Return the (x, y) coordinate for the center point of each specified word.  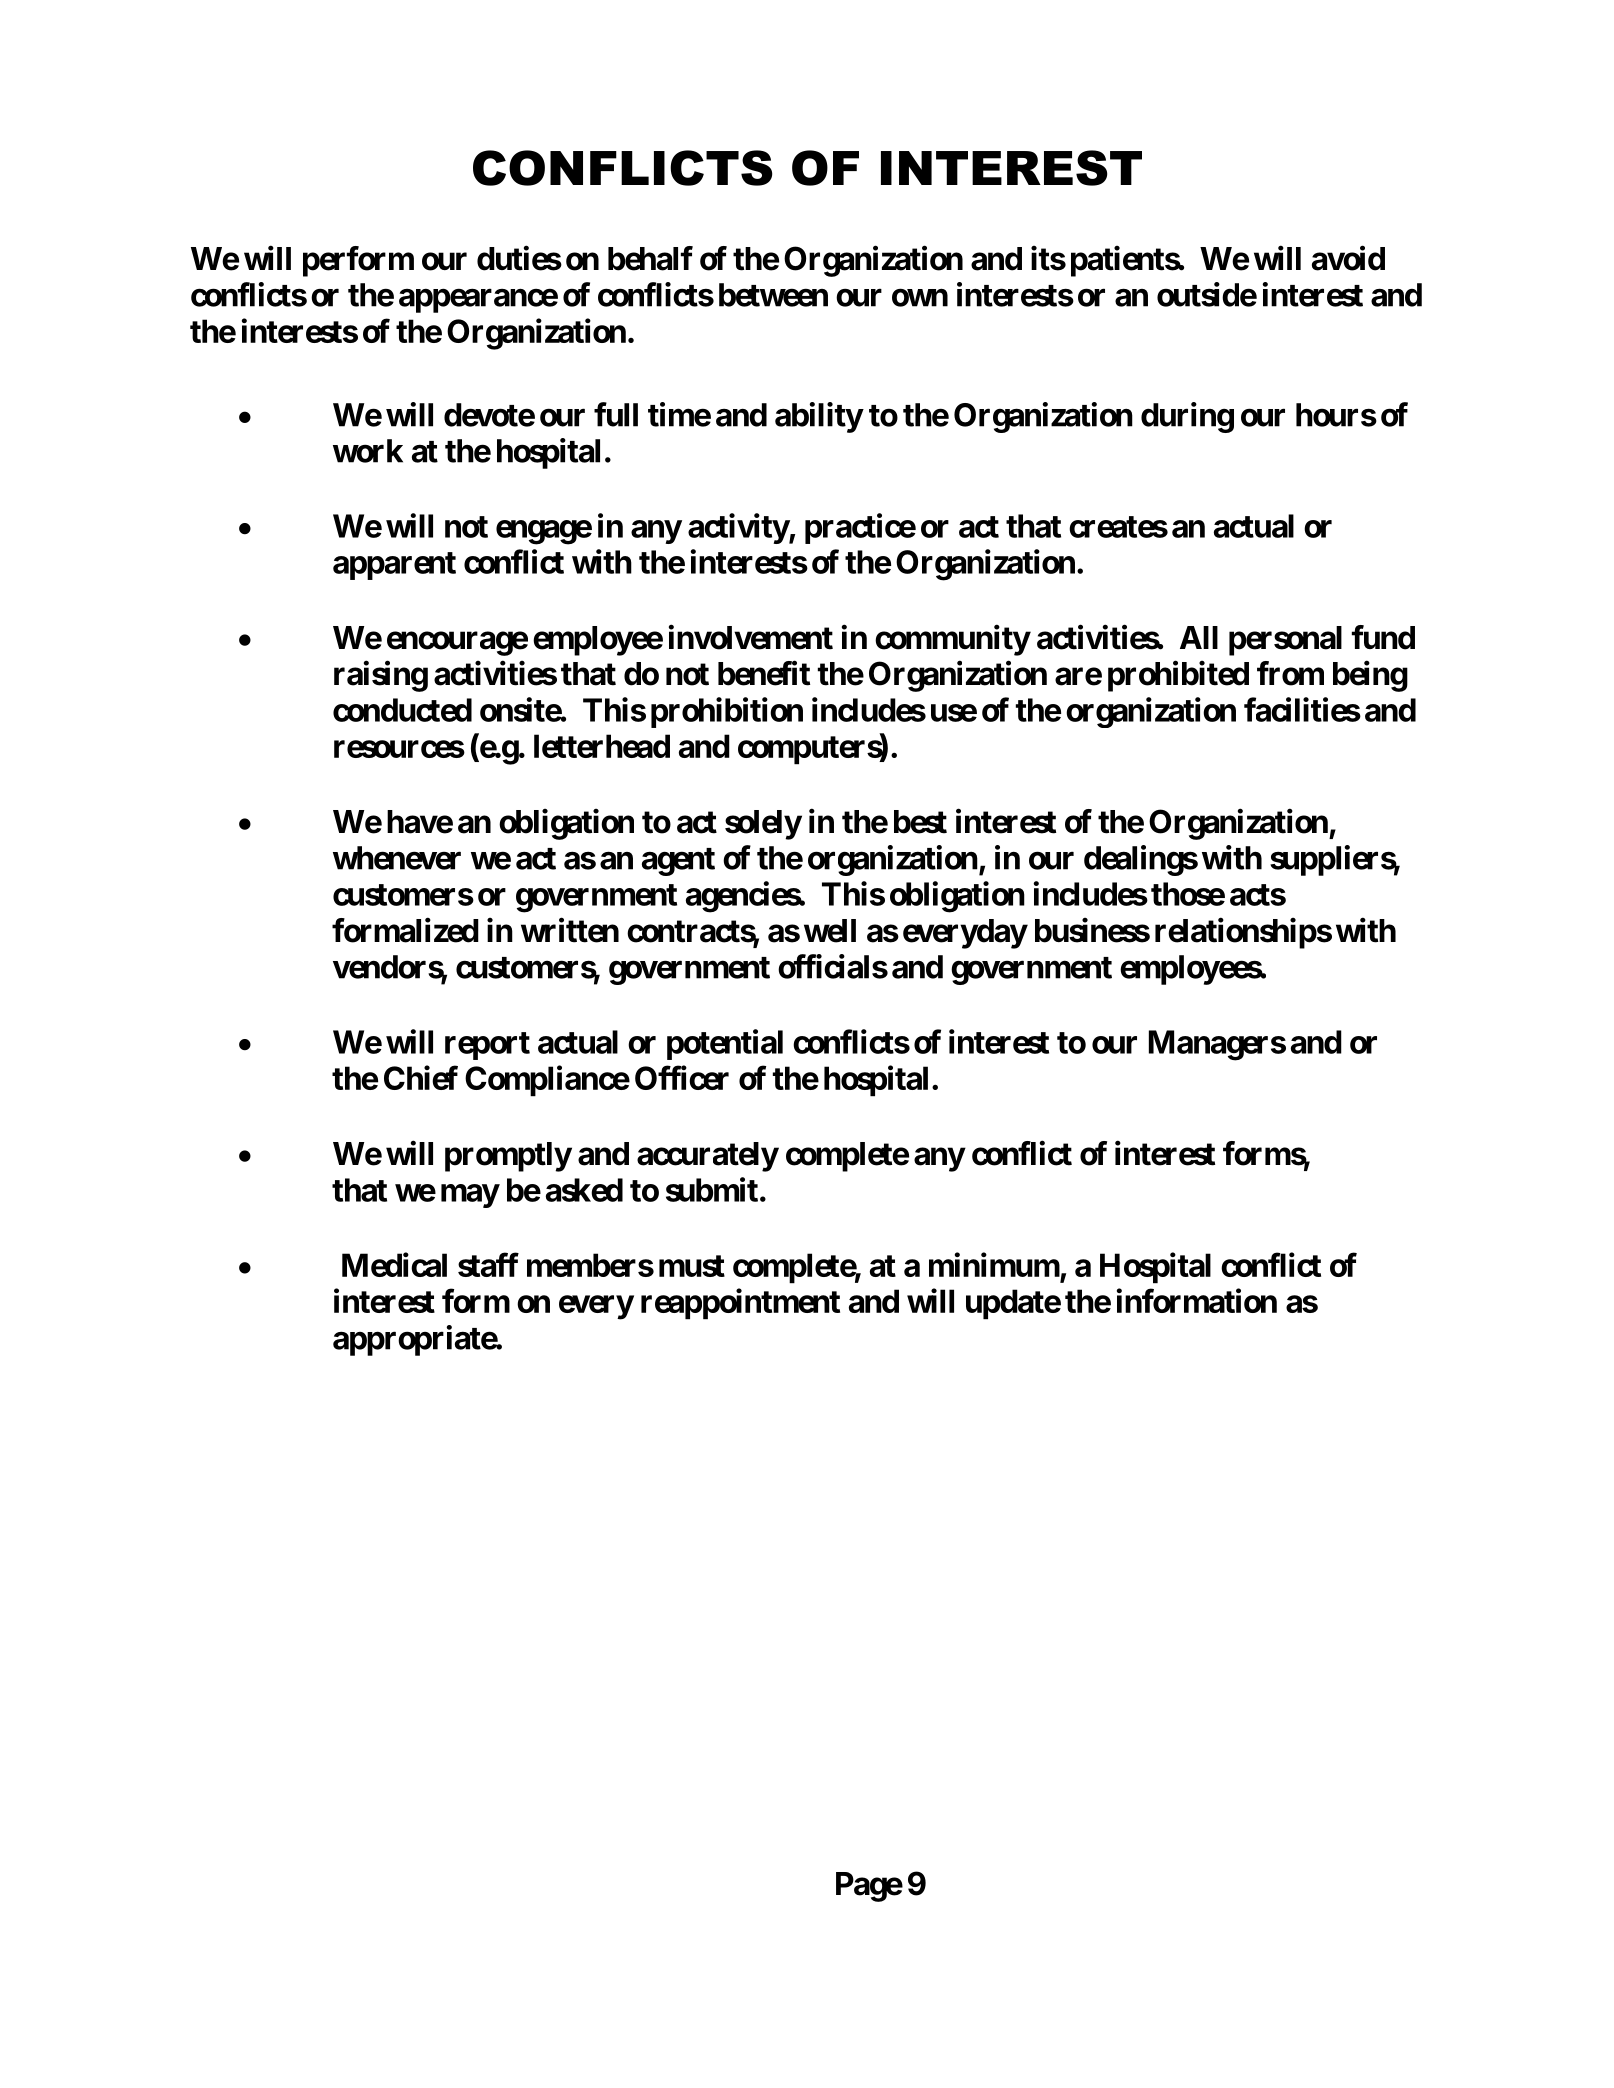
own (920, 298)
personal (1285, 641)
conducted (402, 710)
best (920, 822)
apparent (394, 566)
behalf (650, 258)
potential (725, 1044)
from (1290, 673)
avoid (1348, 258)
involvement (751, 637)
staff (488, 1264)
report (487, 1046)
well (830, 931)
